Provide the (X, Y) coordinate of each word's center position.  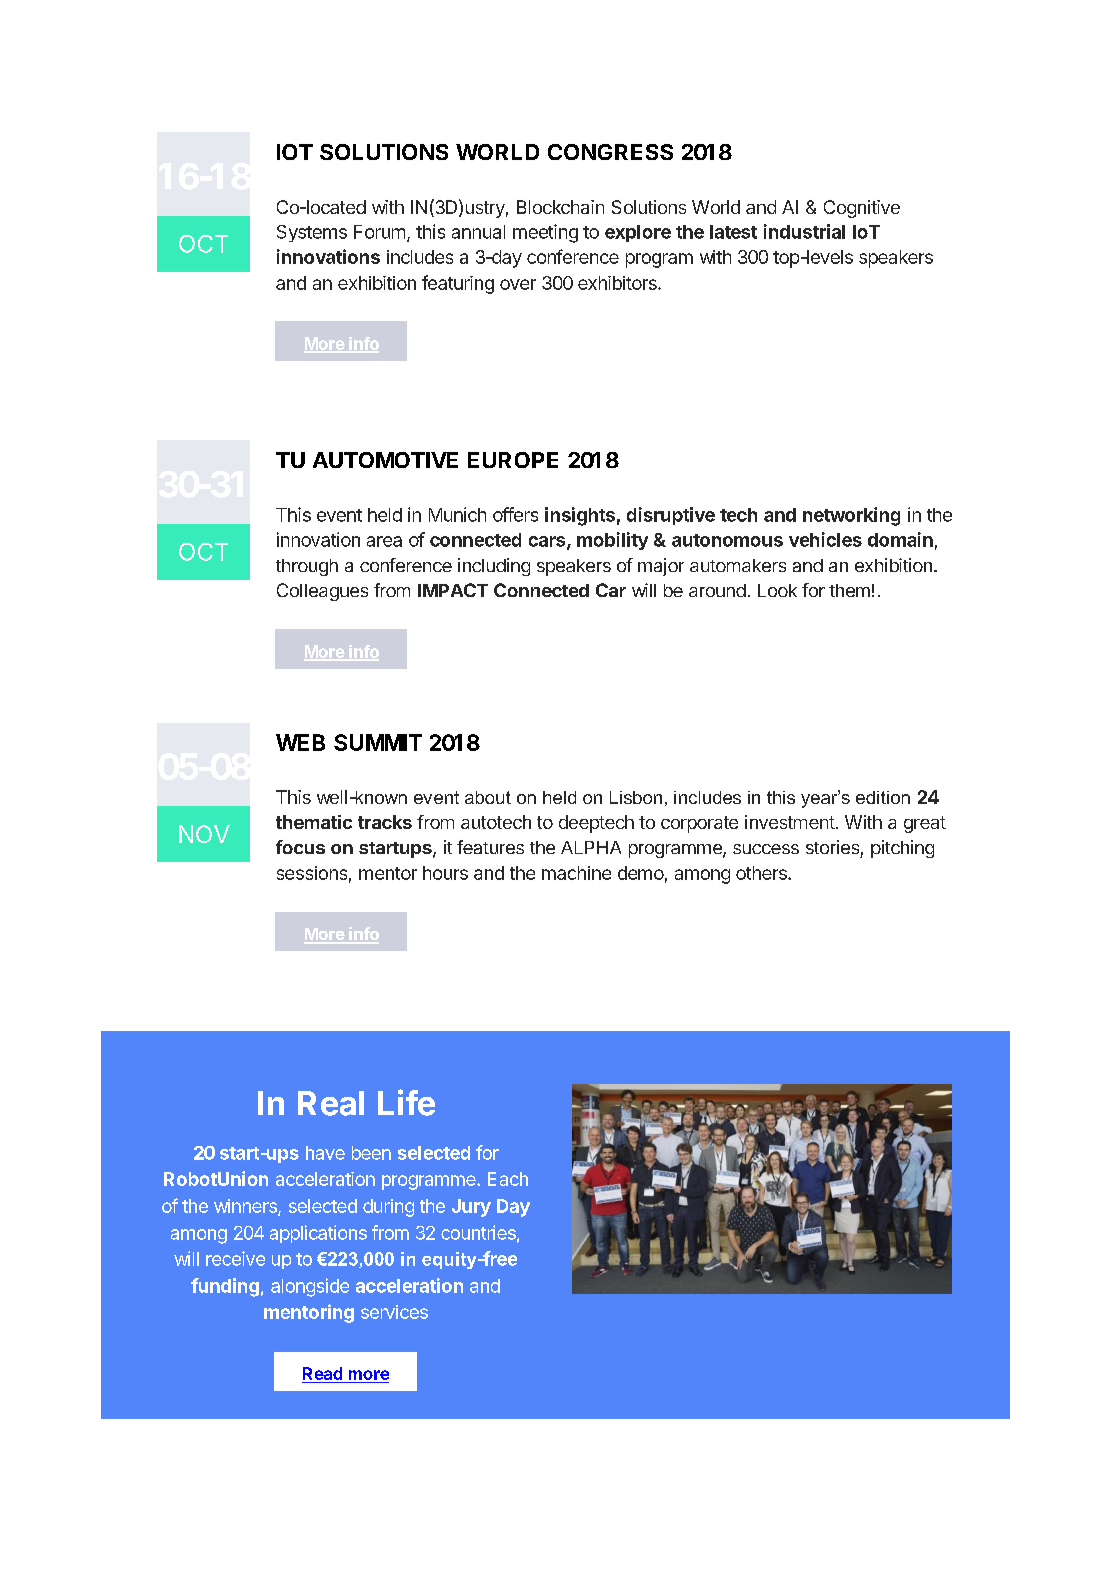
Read (322, 1373)
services (394, 1312)
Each (508, 1179)
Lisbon (636, 797)
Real (331, 1103)
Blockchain (560, 207)
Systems (312, 233)
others (762, 873)
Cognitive (862, 209)
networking (851, 516)
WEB (300, 742)
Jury (471, 1208)
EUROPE (513, 460)
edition (883, 797)
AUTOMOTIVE (385, 460)
